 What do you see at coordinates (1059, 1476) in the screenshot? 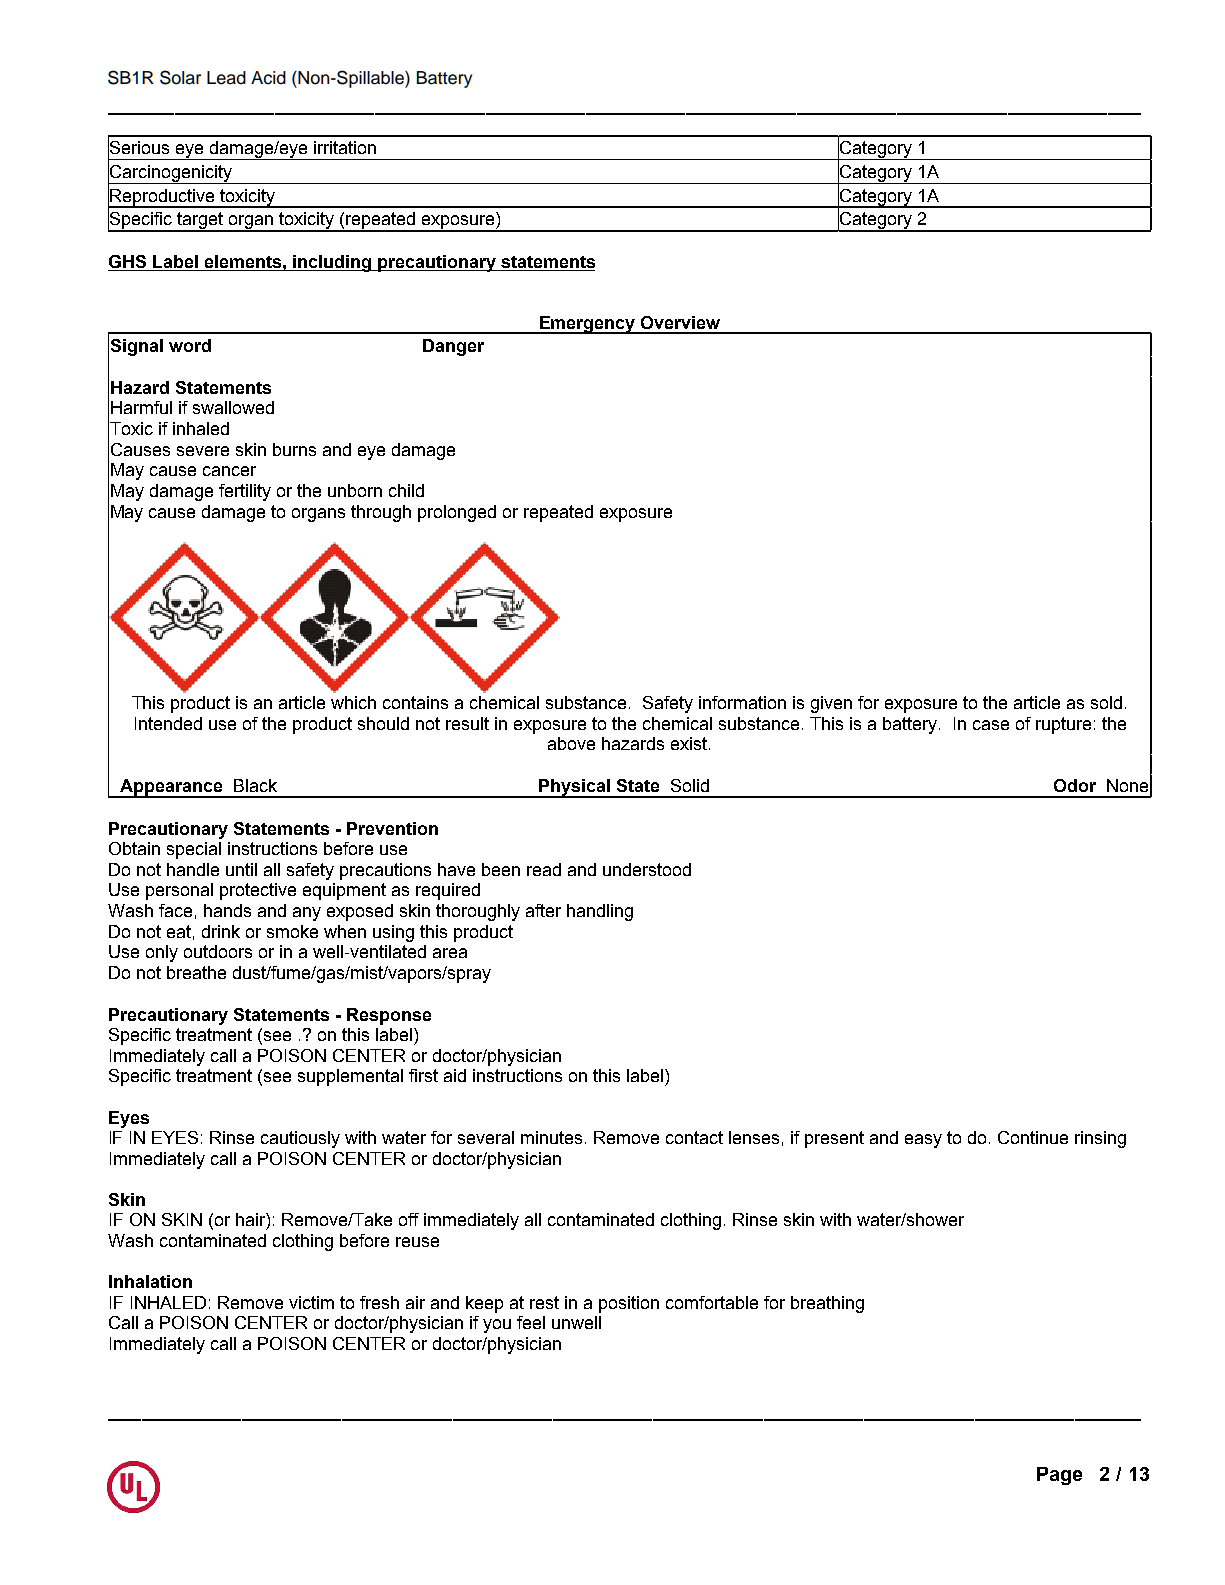
I see `Page` at bounding box center [1059, 1476].
